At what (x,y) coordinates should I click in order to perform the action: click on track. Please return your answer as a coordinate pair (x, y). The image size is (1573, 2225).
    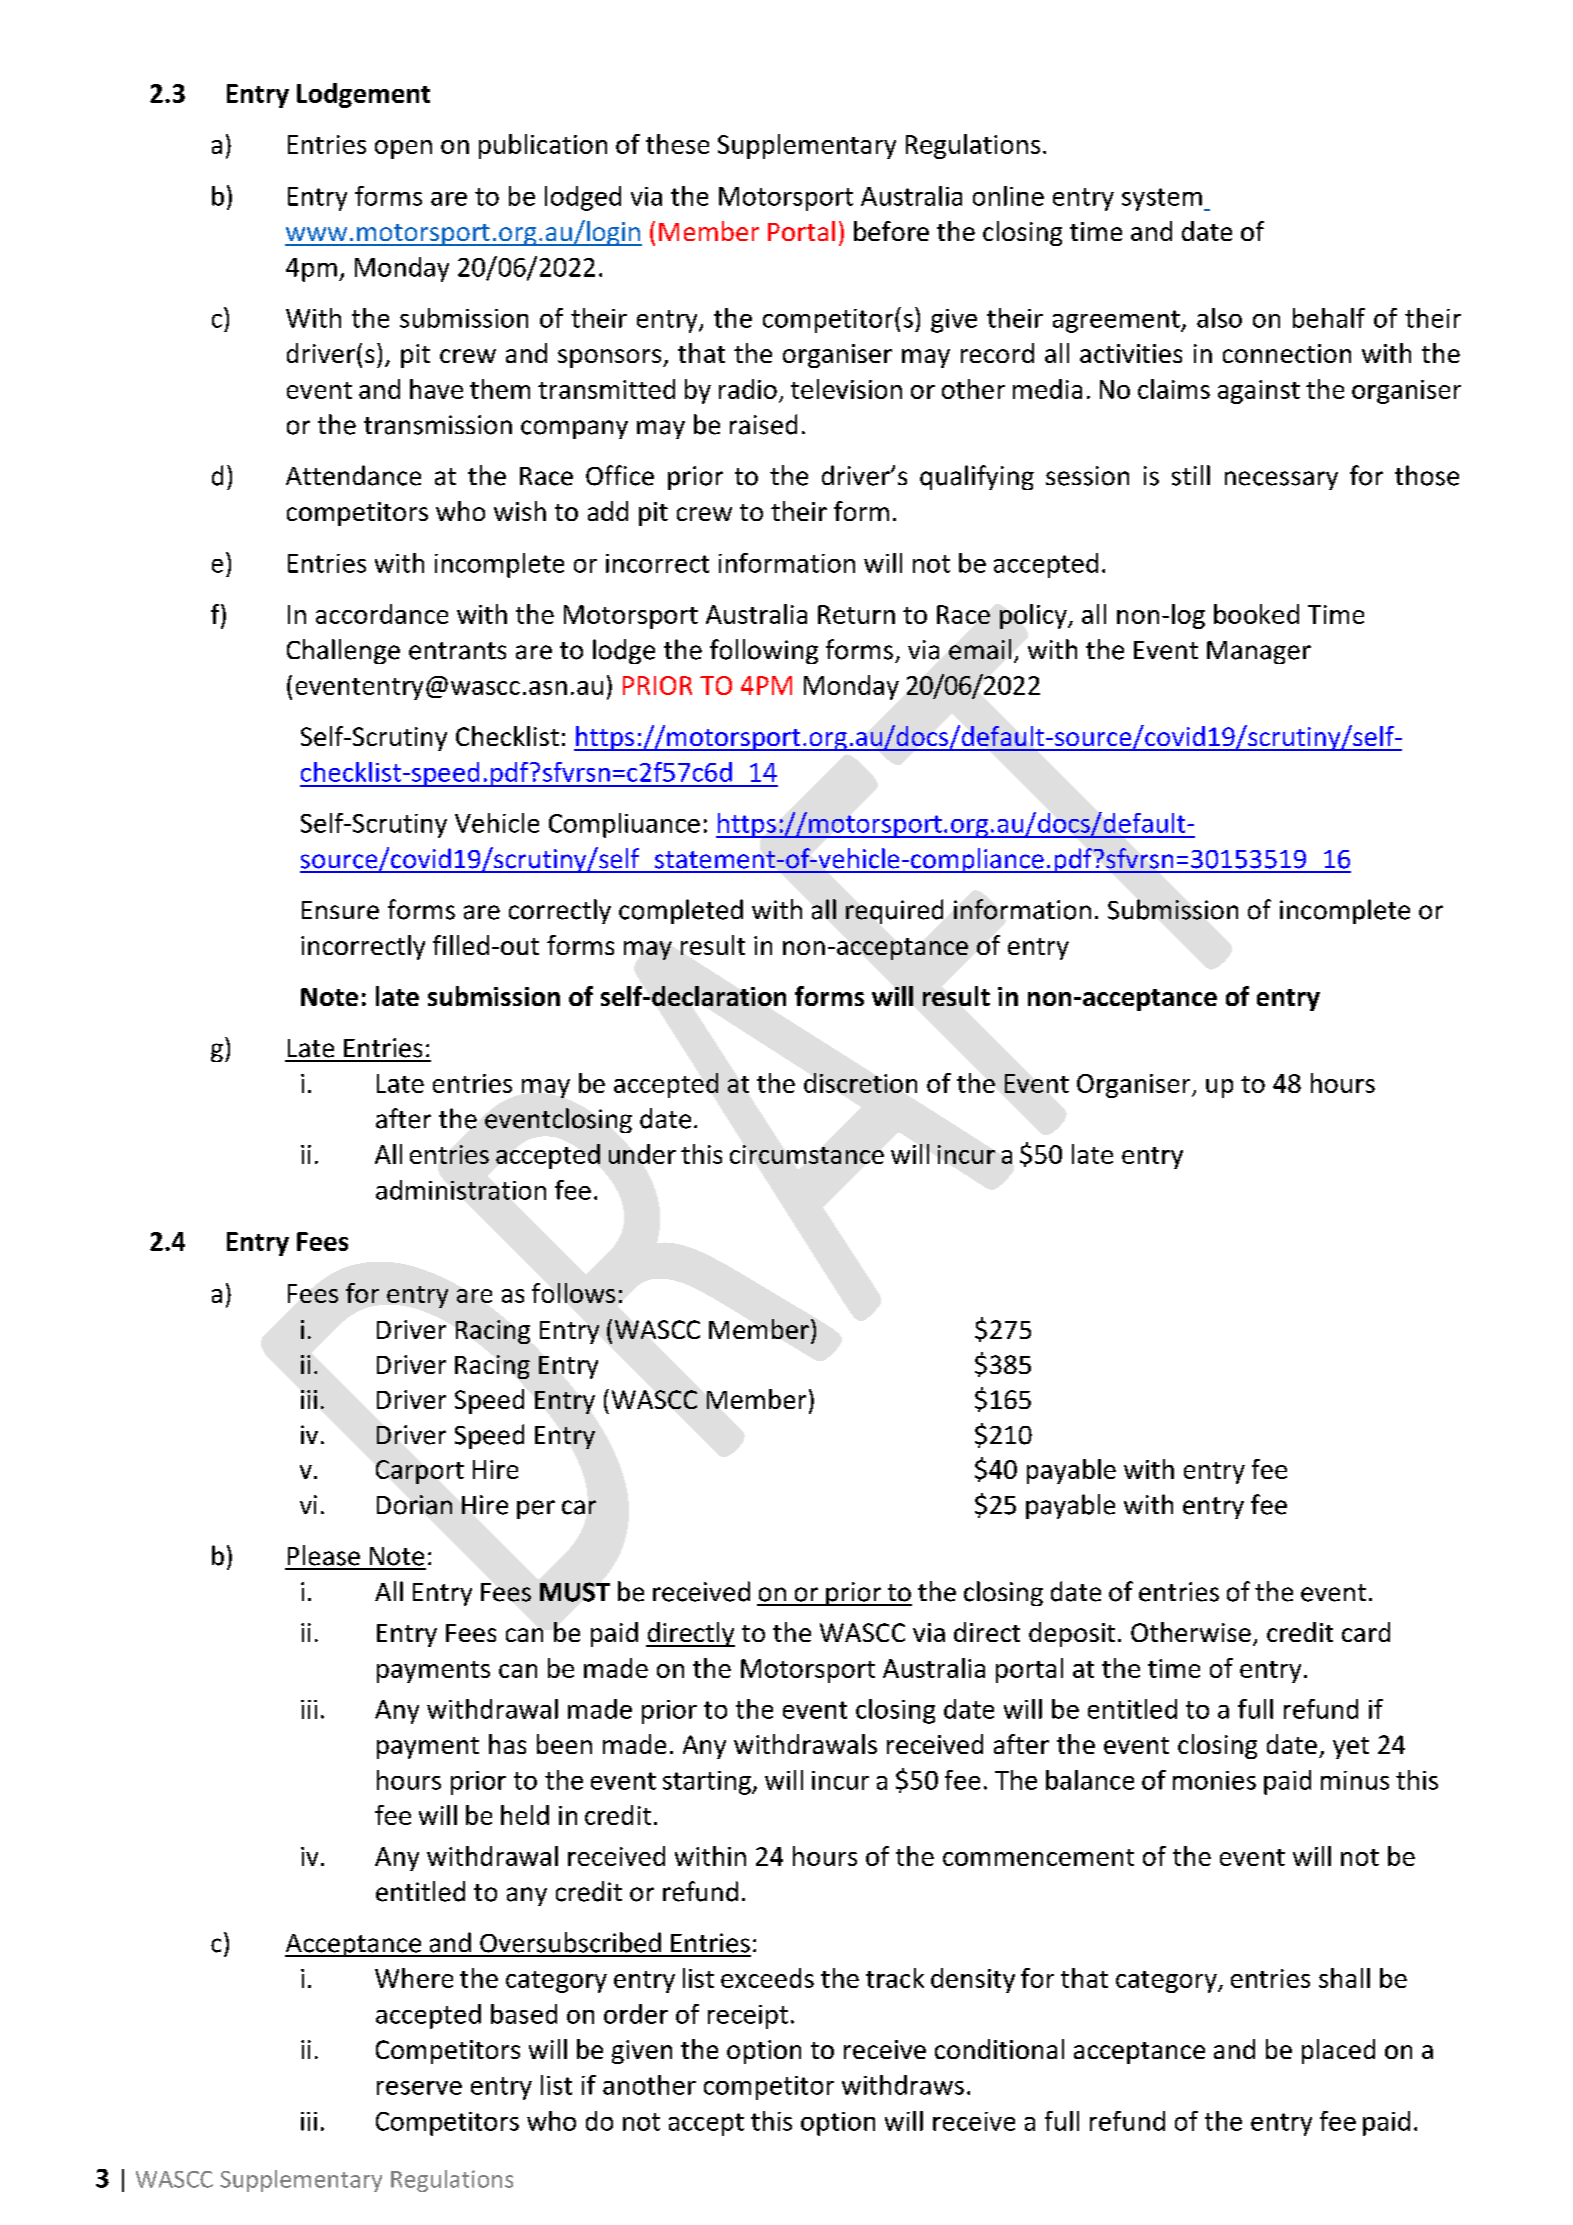
    Looking at the image, I should click on (895, 1978).
